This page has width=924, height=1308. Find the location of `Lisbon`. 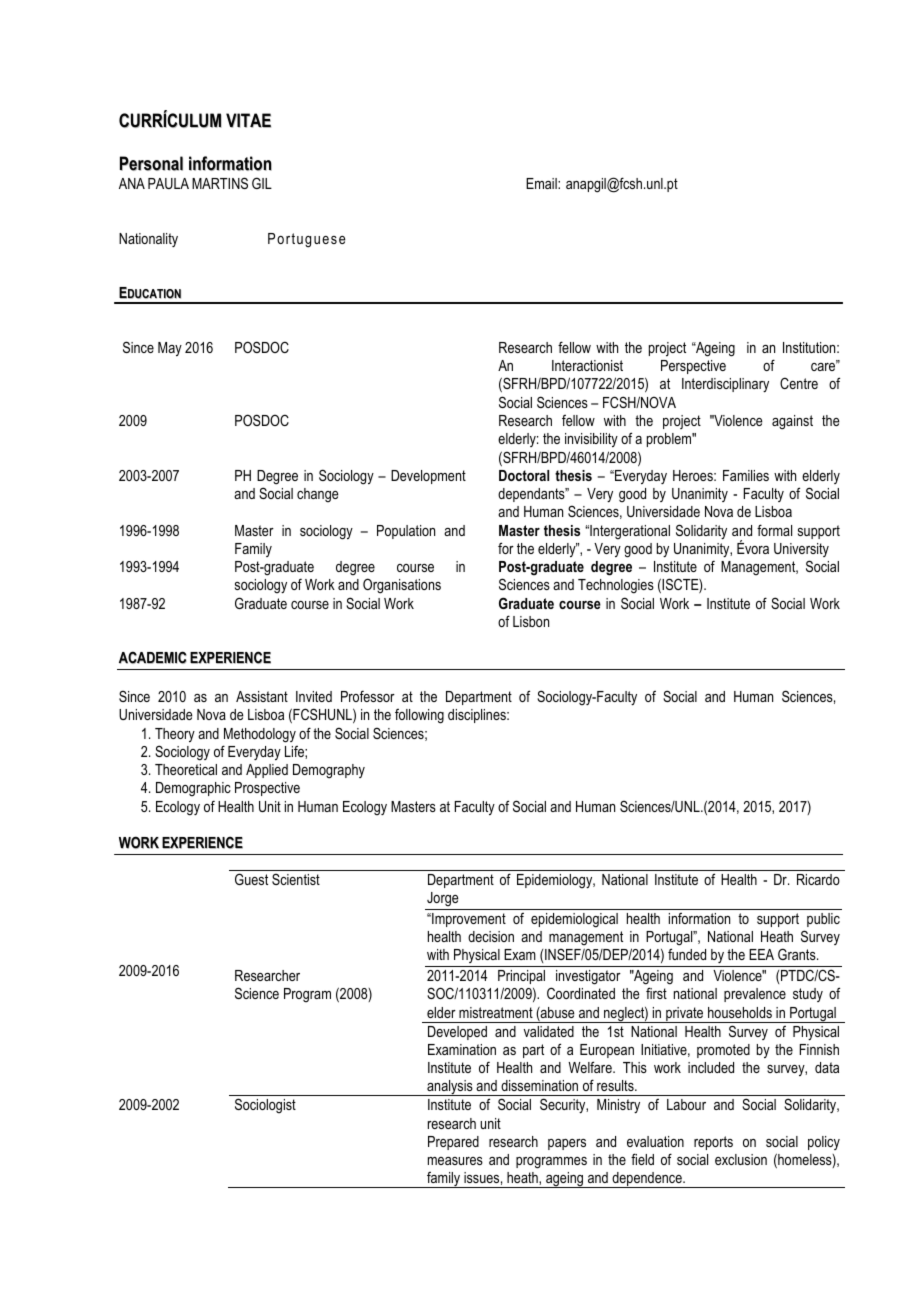

Lisbon is located at coordinates (531, 621).
